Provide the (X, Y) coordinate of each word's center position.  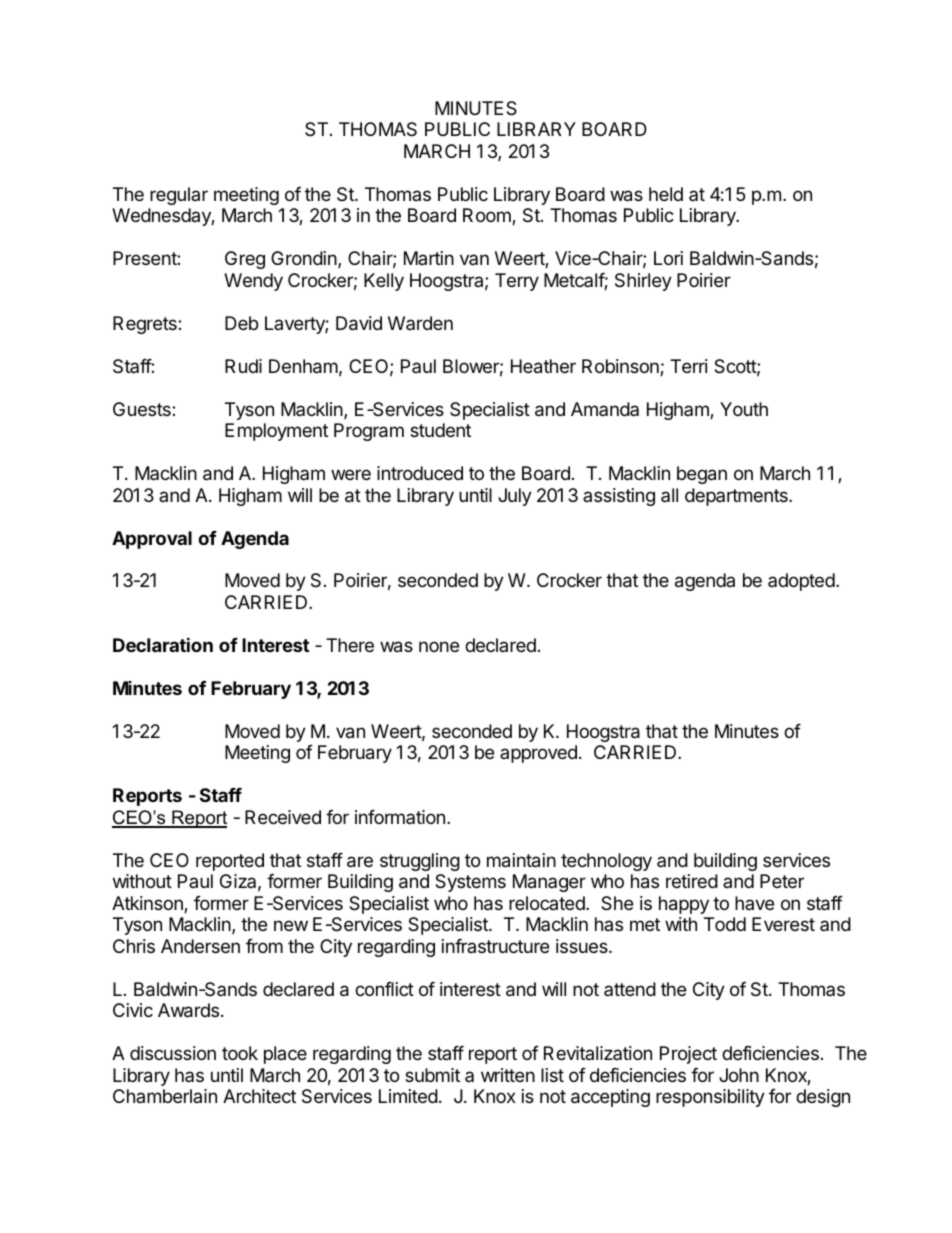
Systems (470, 883)
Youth (744, 409)
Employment (276, 432)
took (240, 1053)
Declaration (163, 644)
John (739, 1075)
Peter (782, 881)
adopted (801, 582)
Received (283, 817)
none (439, 646)
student (440, 430)
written (508, 1075)
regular (179, 196)
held (666, 194)
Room (488, 216)
